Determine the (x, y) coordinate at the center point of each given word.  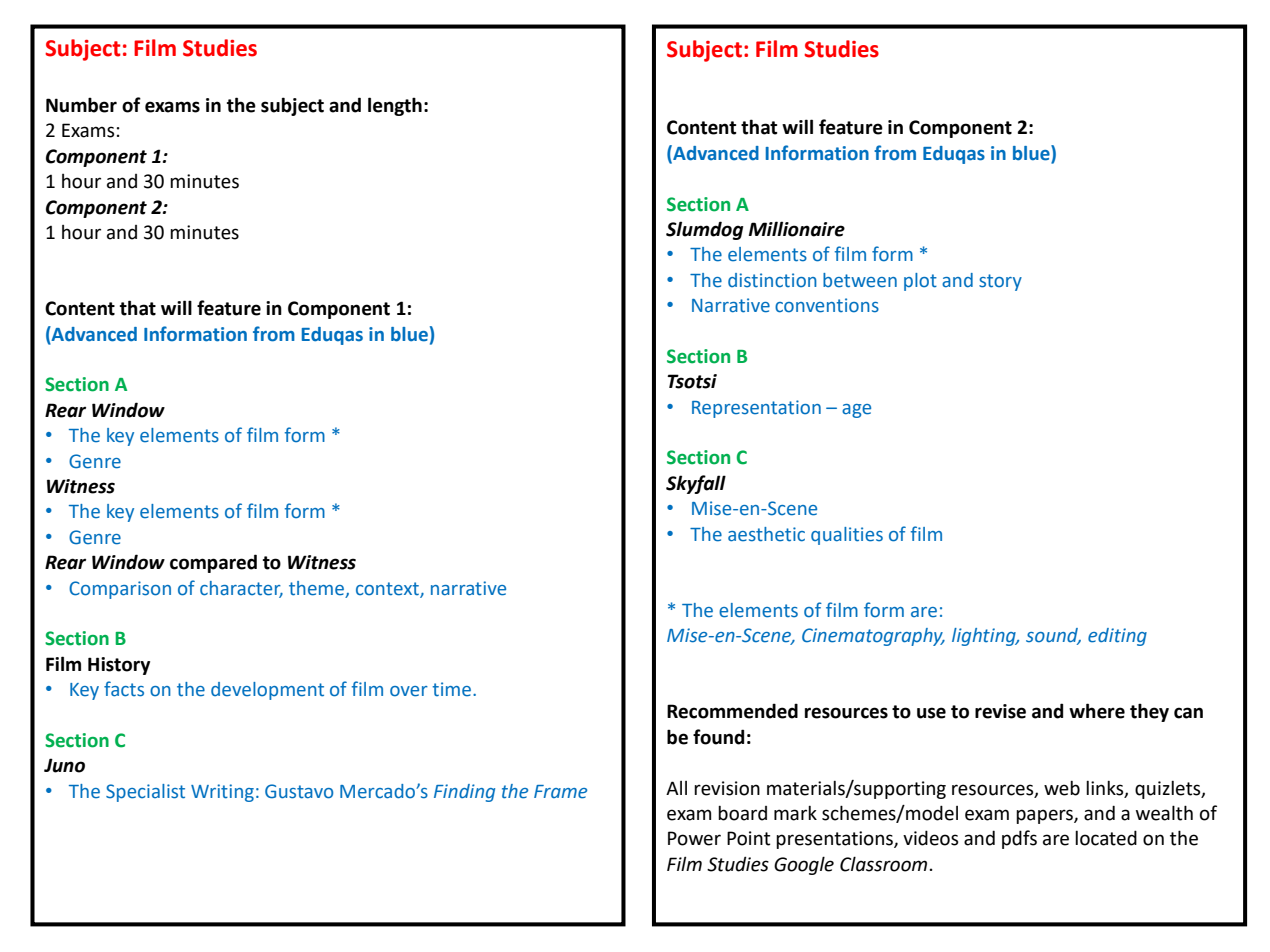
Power (694, 838)
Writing (222, 793)
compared (213, 563)
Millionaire (797, 229)
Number (81, 105)
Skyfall (696, 484)
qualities (847, 536)
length (395, 106)
